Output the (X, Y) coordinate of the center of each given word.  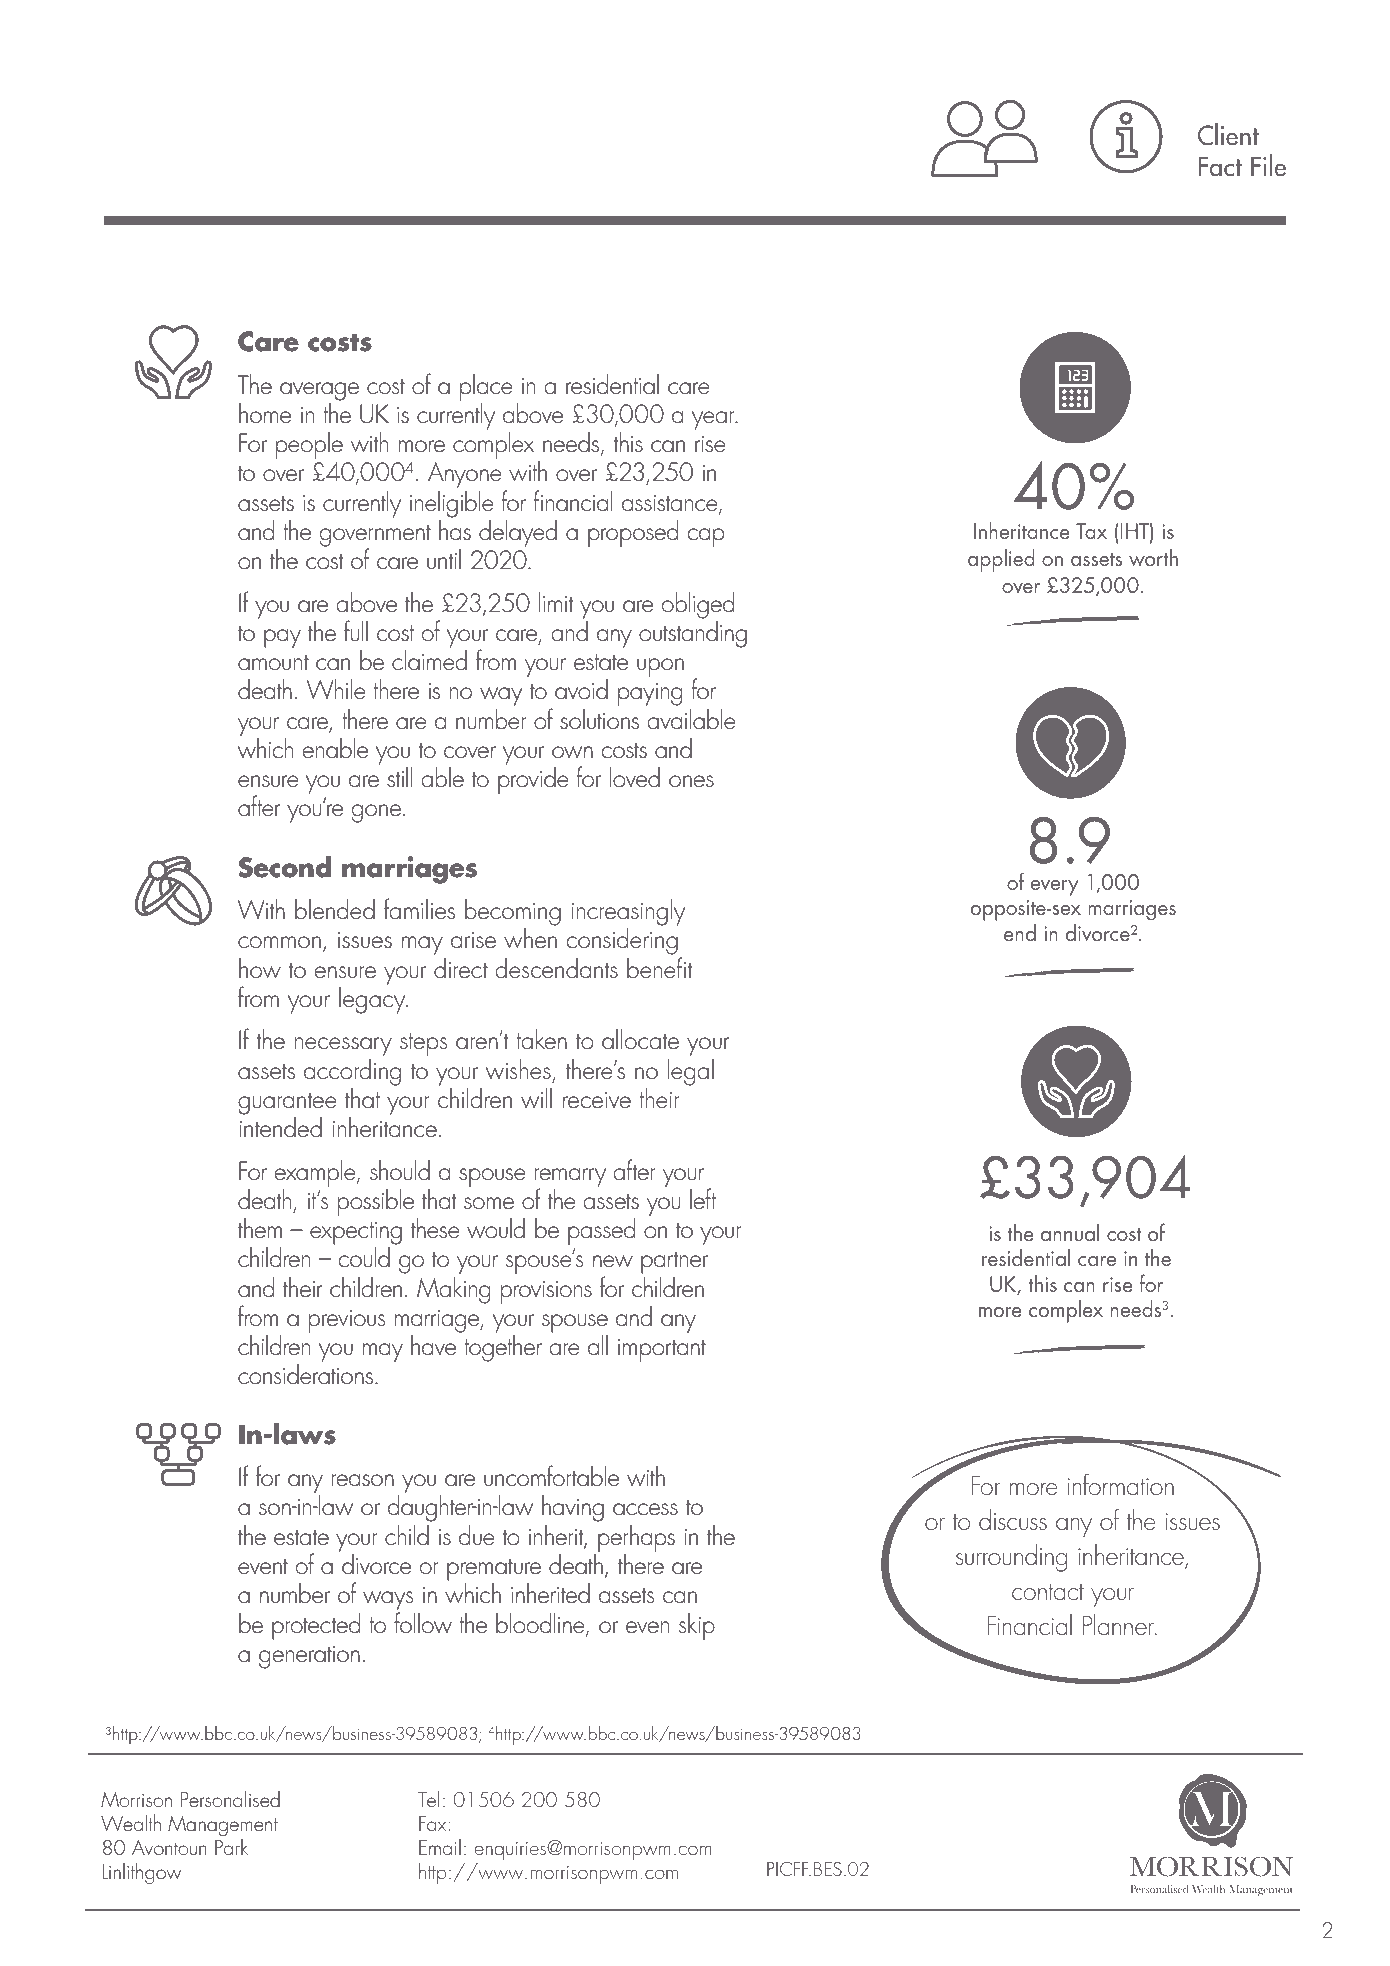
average (319, 391)
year (714, 420)
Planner (1119, 1624)
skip (697, 1626)
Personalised (230, 1798)
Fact (1220, 167)
